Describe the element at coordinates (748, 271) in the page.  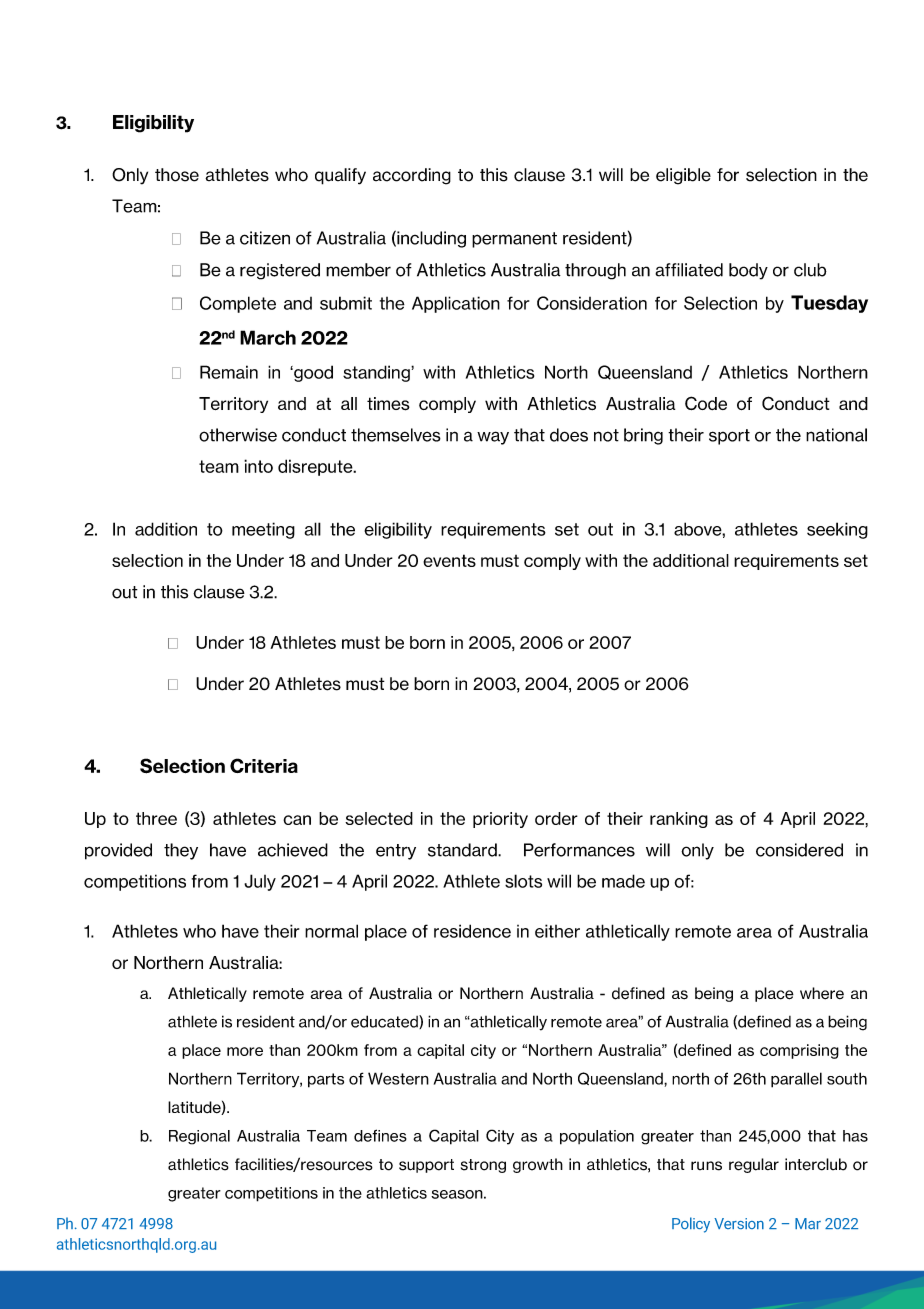
I see `body` at that location.
